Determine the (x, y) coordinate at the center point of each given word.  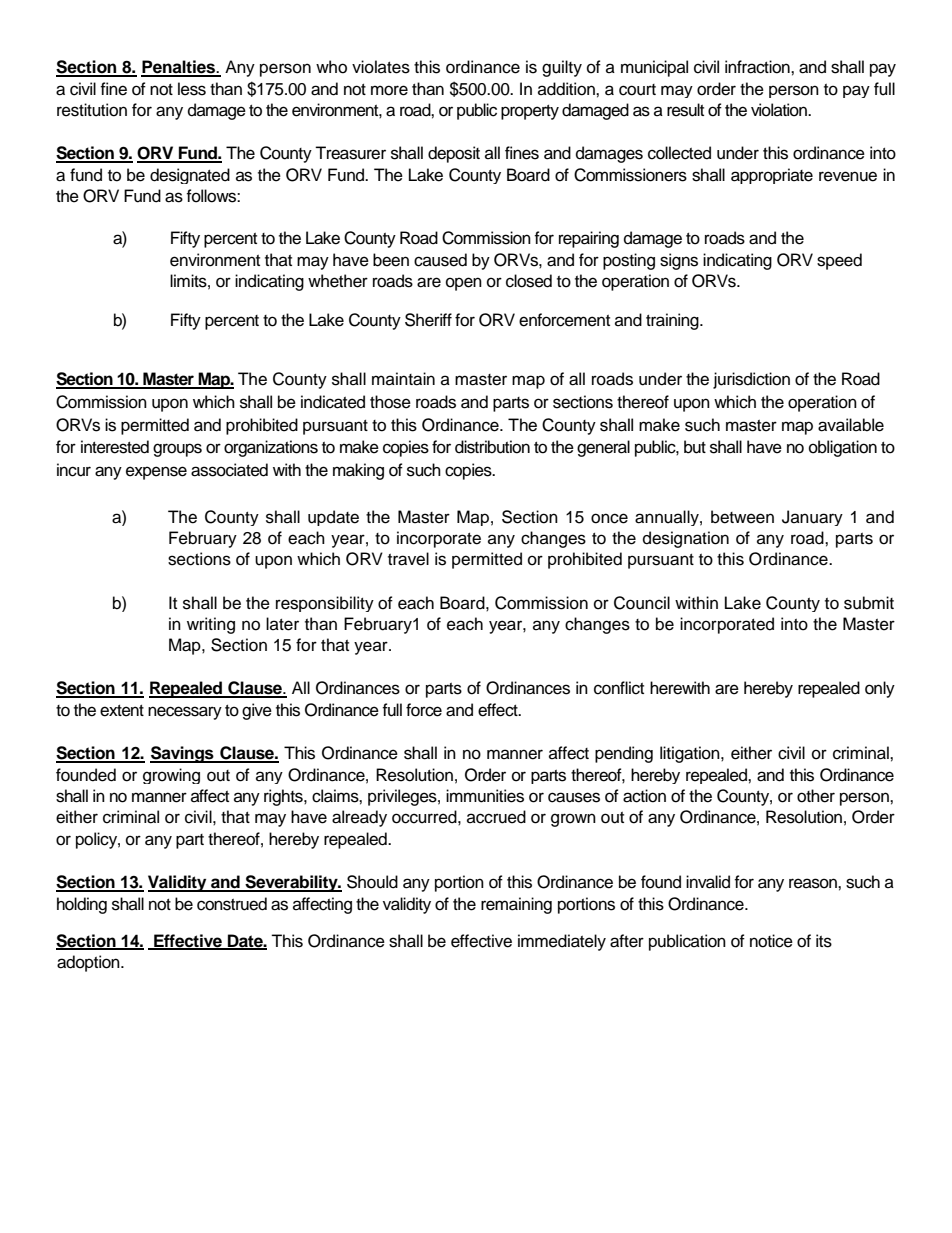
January (812, 518)
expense (156, 473)
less (192, 89)
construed (232, 904)
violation (780, 110)
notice (771, 941)
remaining (516, 905)
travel (408, 559)
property (530, 112)
